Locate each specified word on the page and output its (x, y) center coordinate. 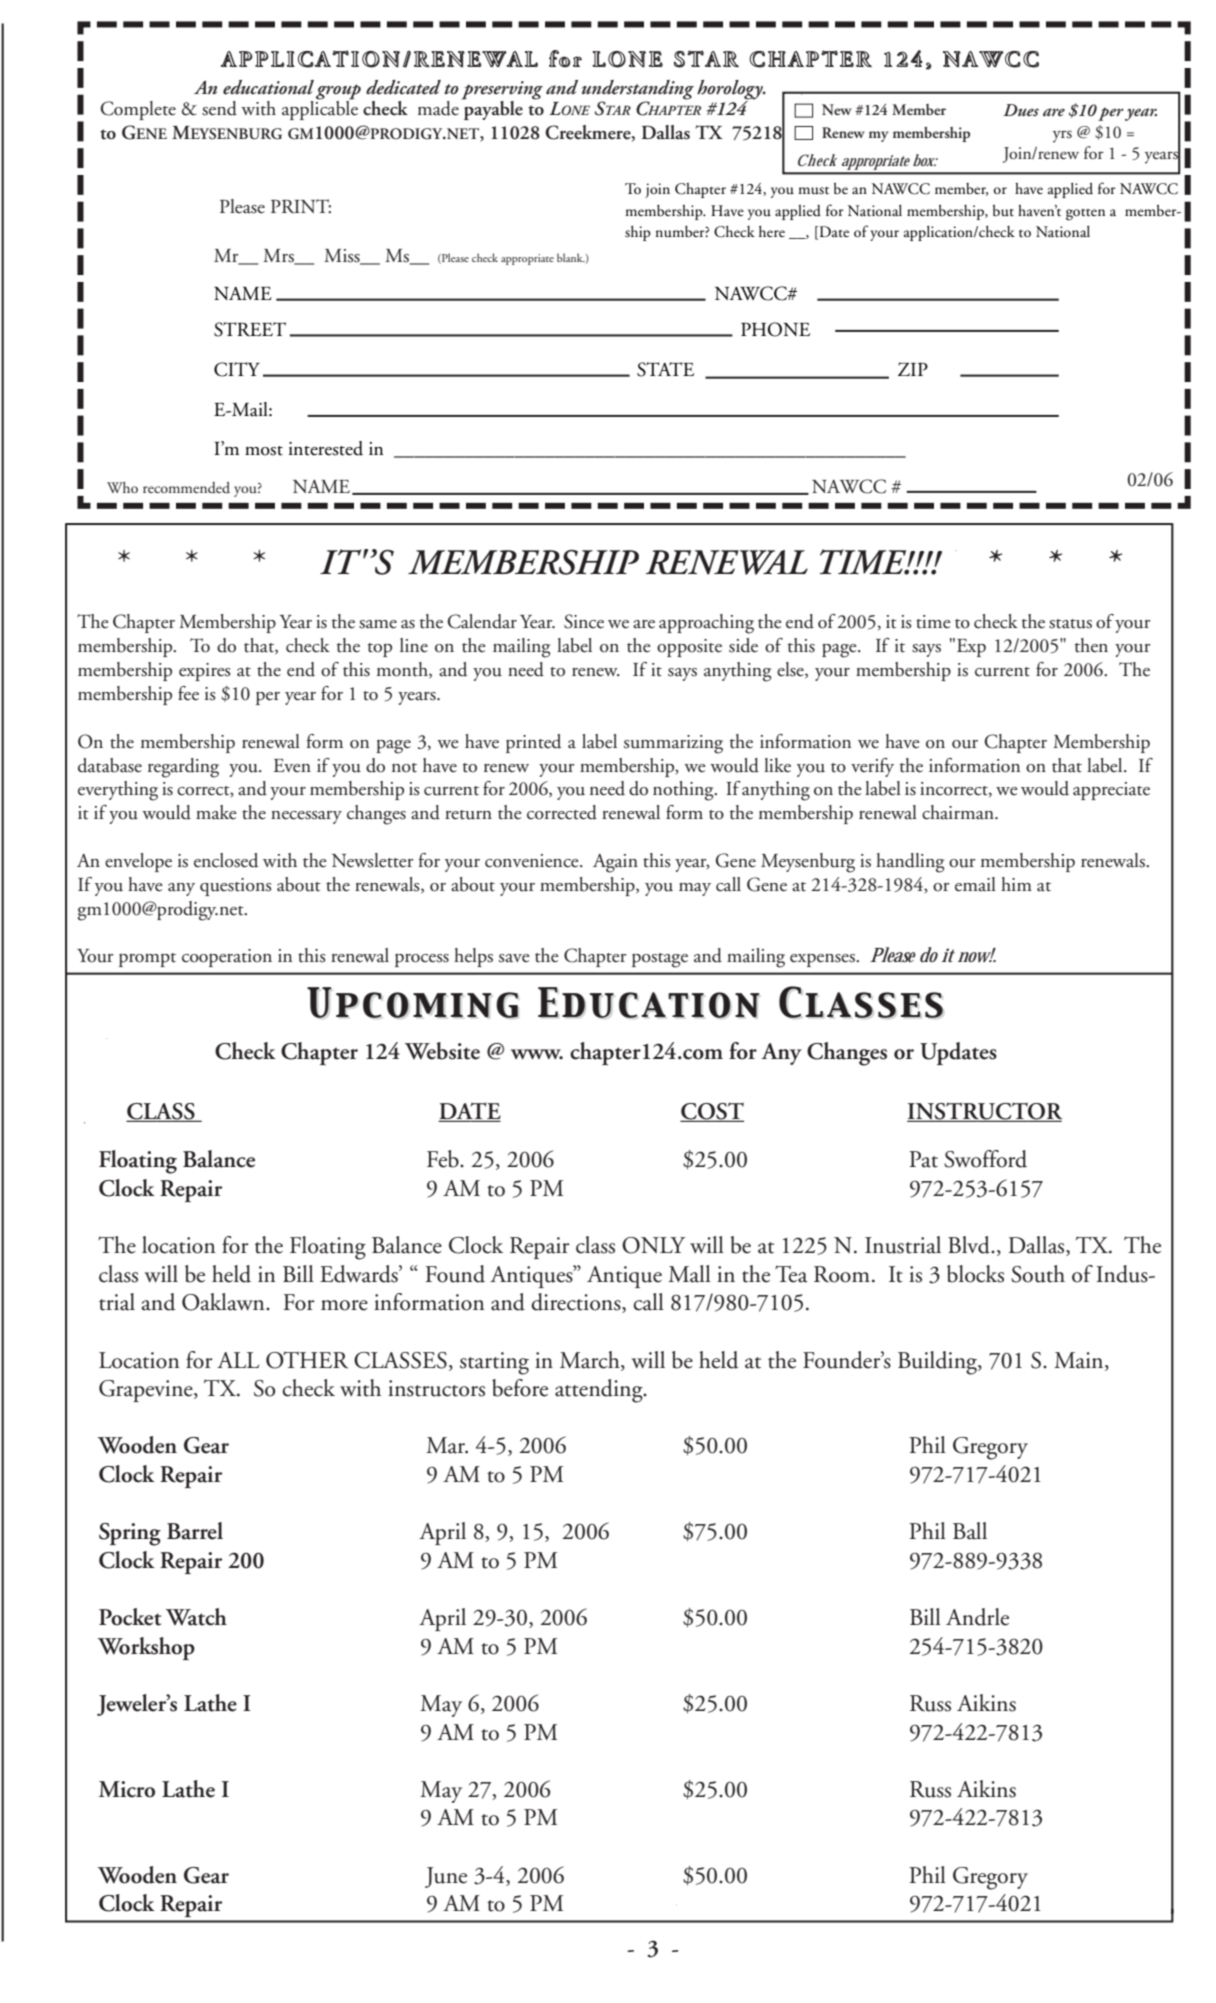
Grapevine (147, 1391)
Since (584, 621)
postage (660, 960)
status (1070, 624)
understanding (638, 91)
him (1016, 884)
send (219, 108)
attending (600, 1391)
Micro (127, 1789)
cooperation (227, 958)
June (446, 1877)
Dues (1021, 110)
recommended (186, 488)
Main (1080, 1360)
